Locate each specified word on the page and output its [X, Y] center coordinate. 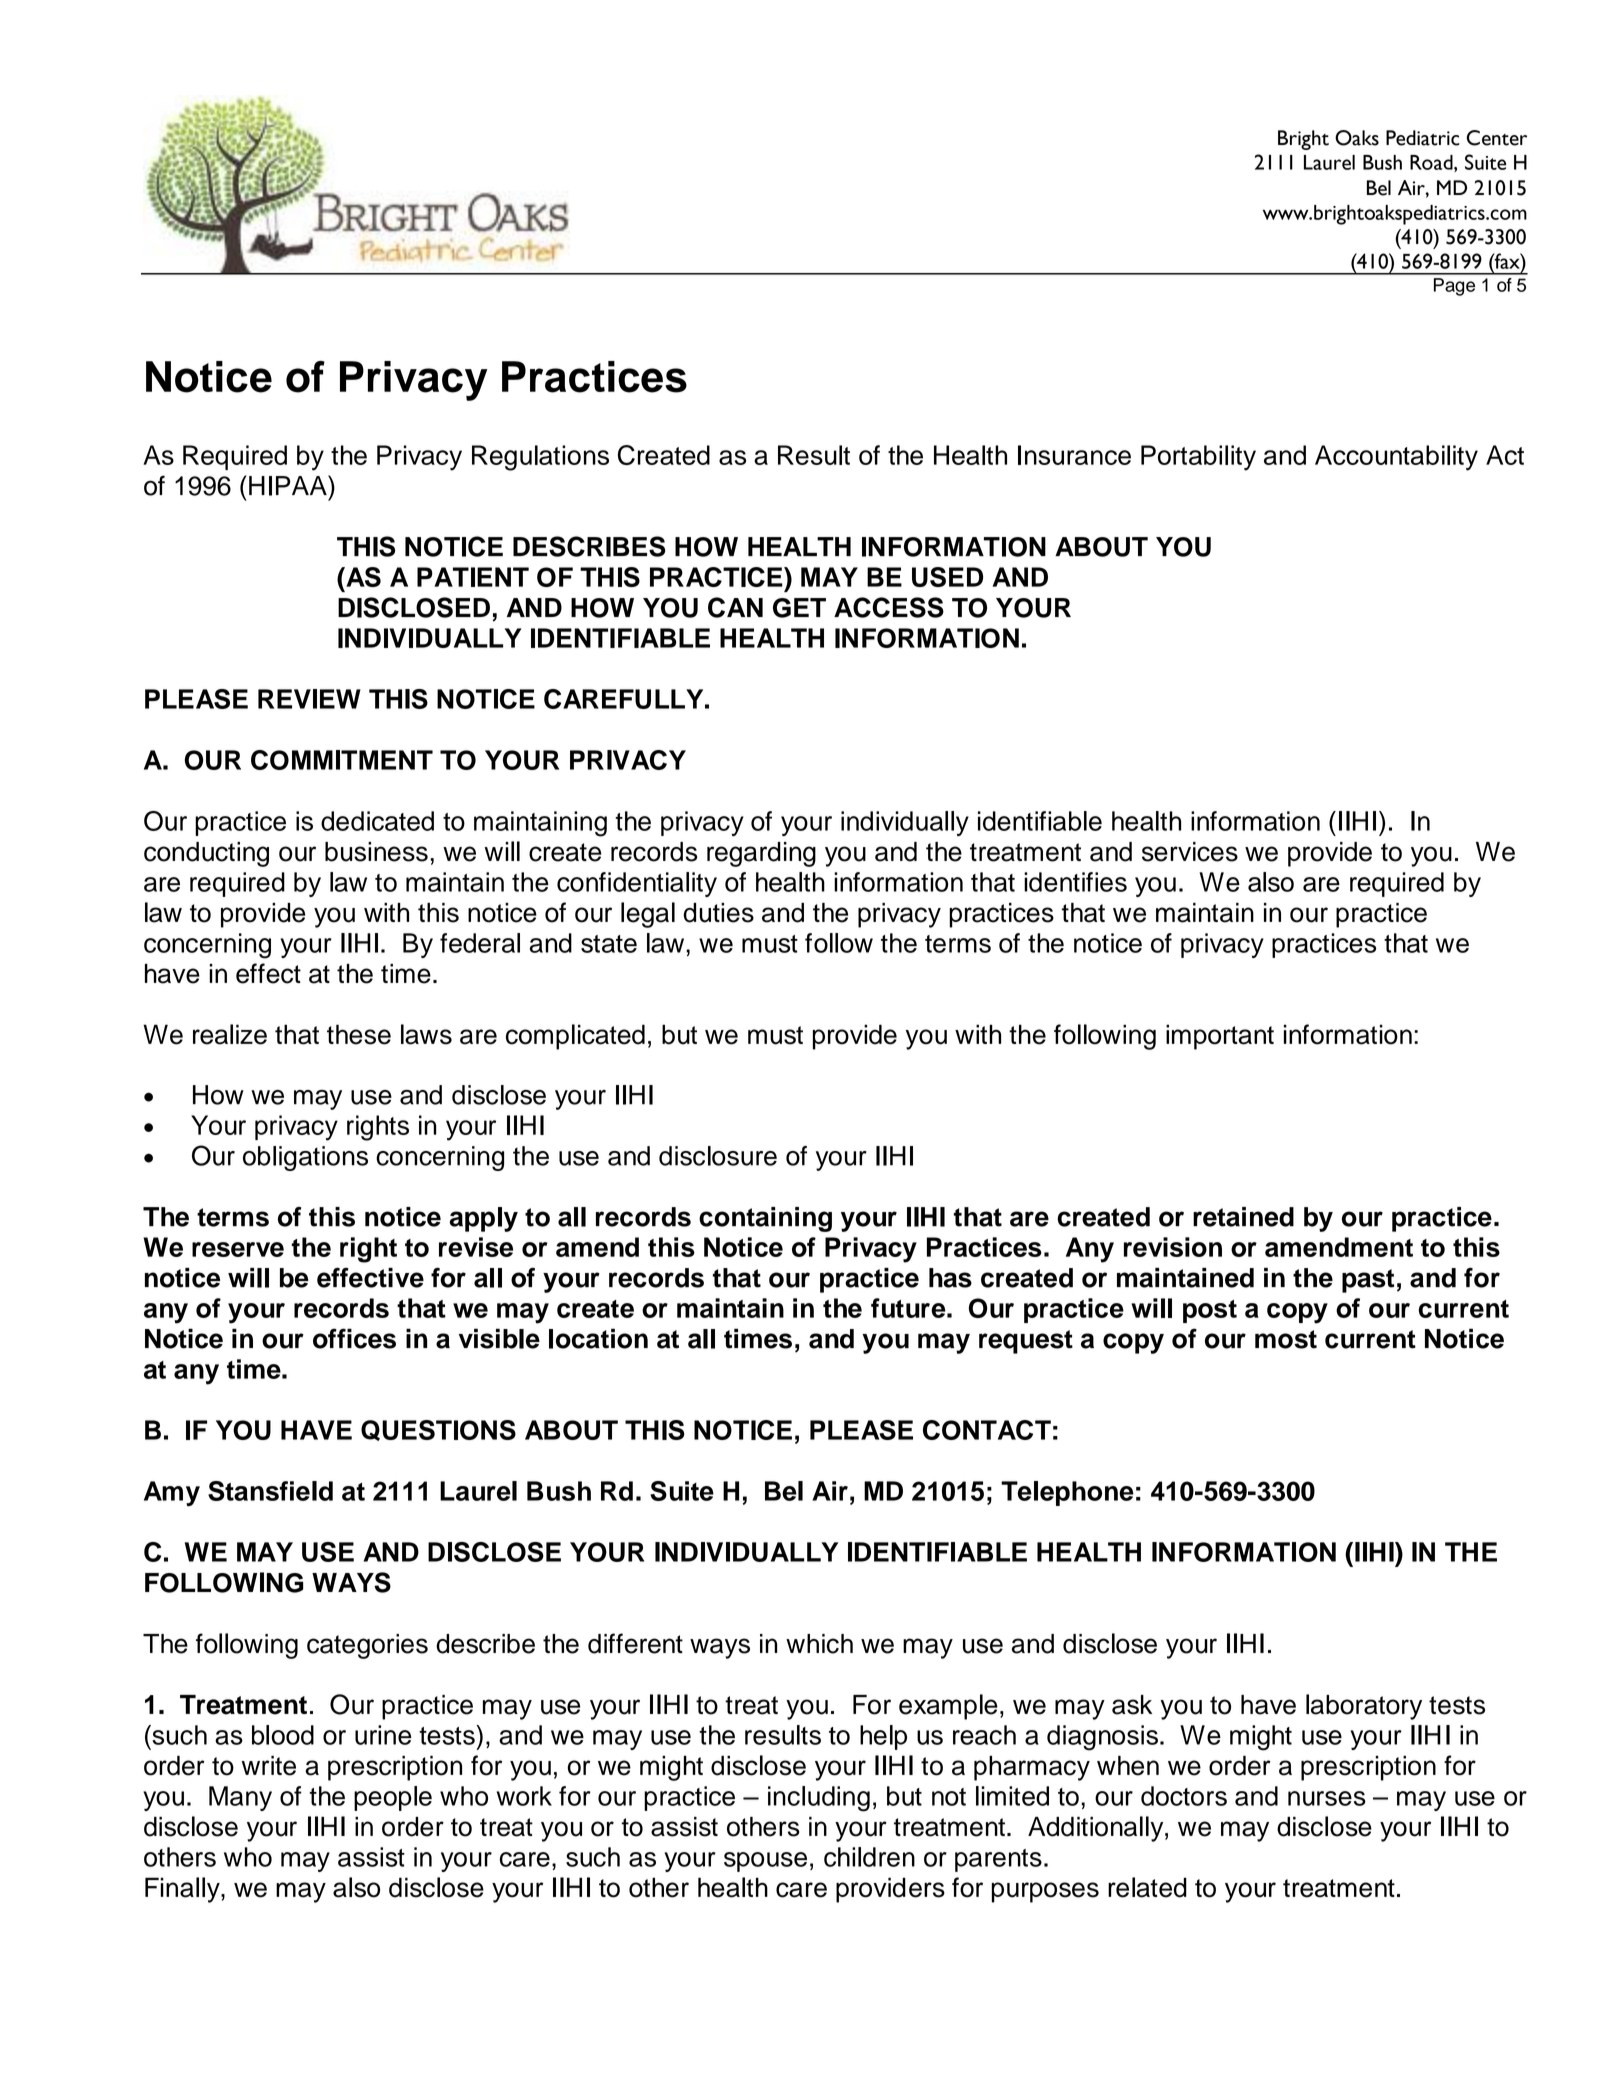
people [393, 1798]
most [1286, 1339]
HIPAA [289, 485]
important [1220, 1037]
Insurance [1074, 455]
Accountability [1396, 458]
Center [1497, 138]
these [359, 1034]
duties [718, 913]
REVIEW [309, 699]
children [869, 1857]
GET [799, 608]
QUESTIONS [438, 1430]
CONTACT [987, 1430]
